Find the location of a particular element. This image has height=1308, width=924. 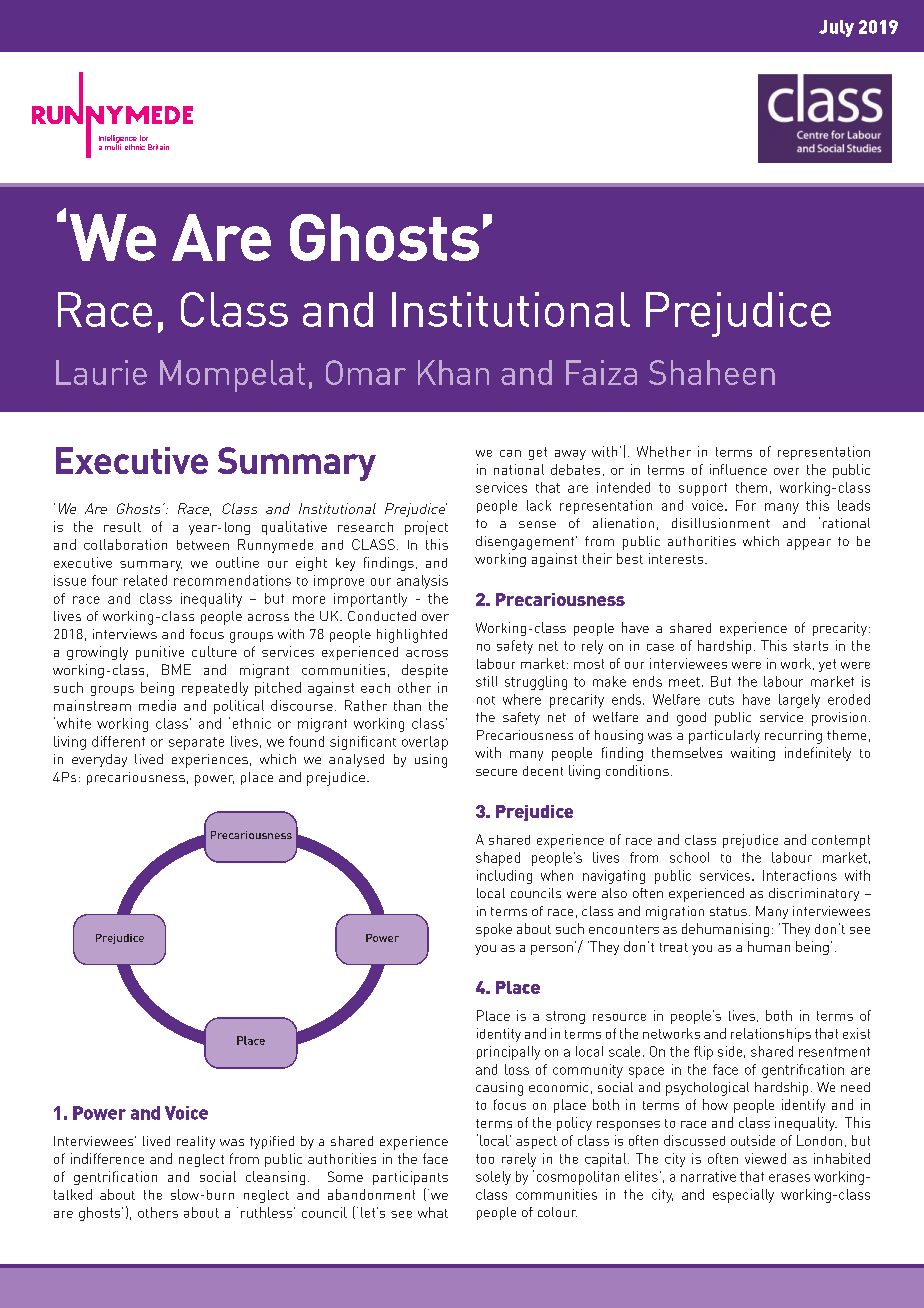

solely is located at coordinates (493, 1178).
